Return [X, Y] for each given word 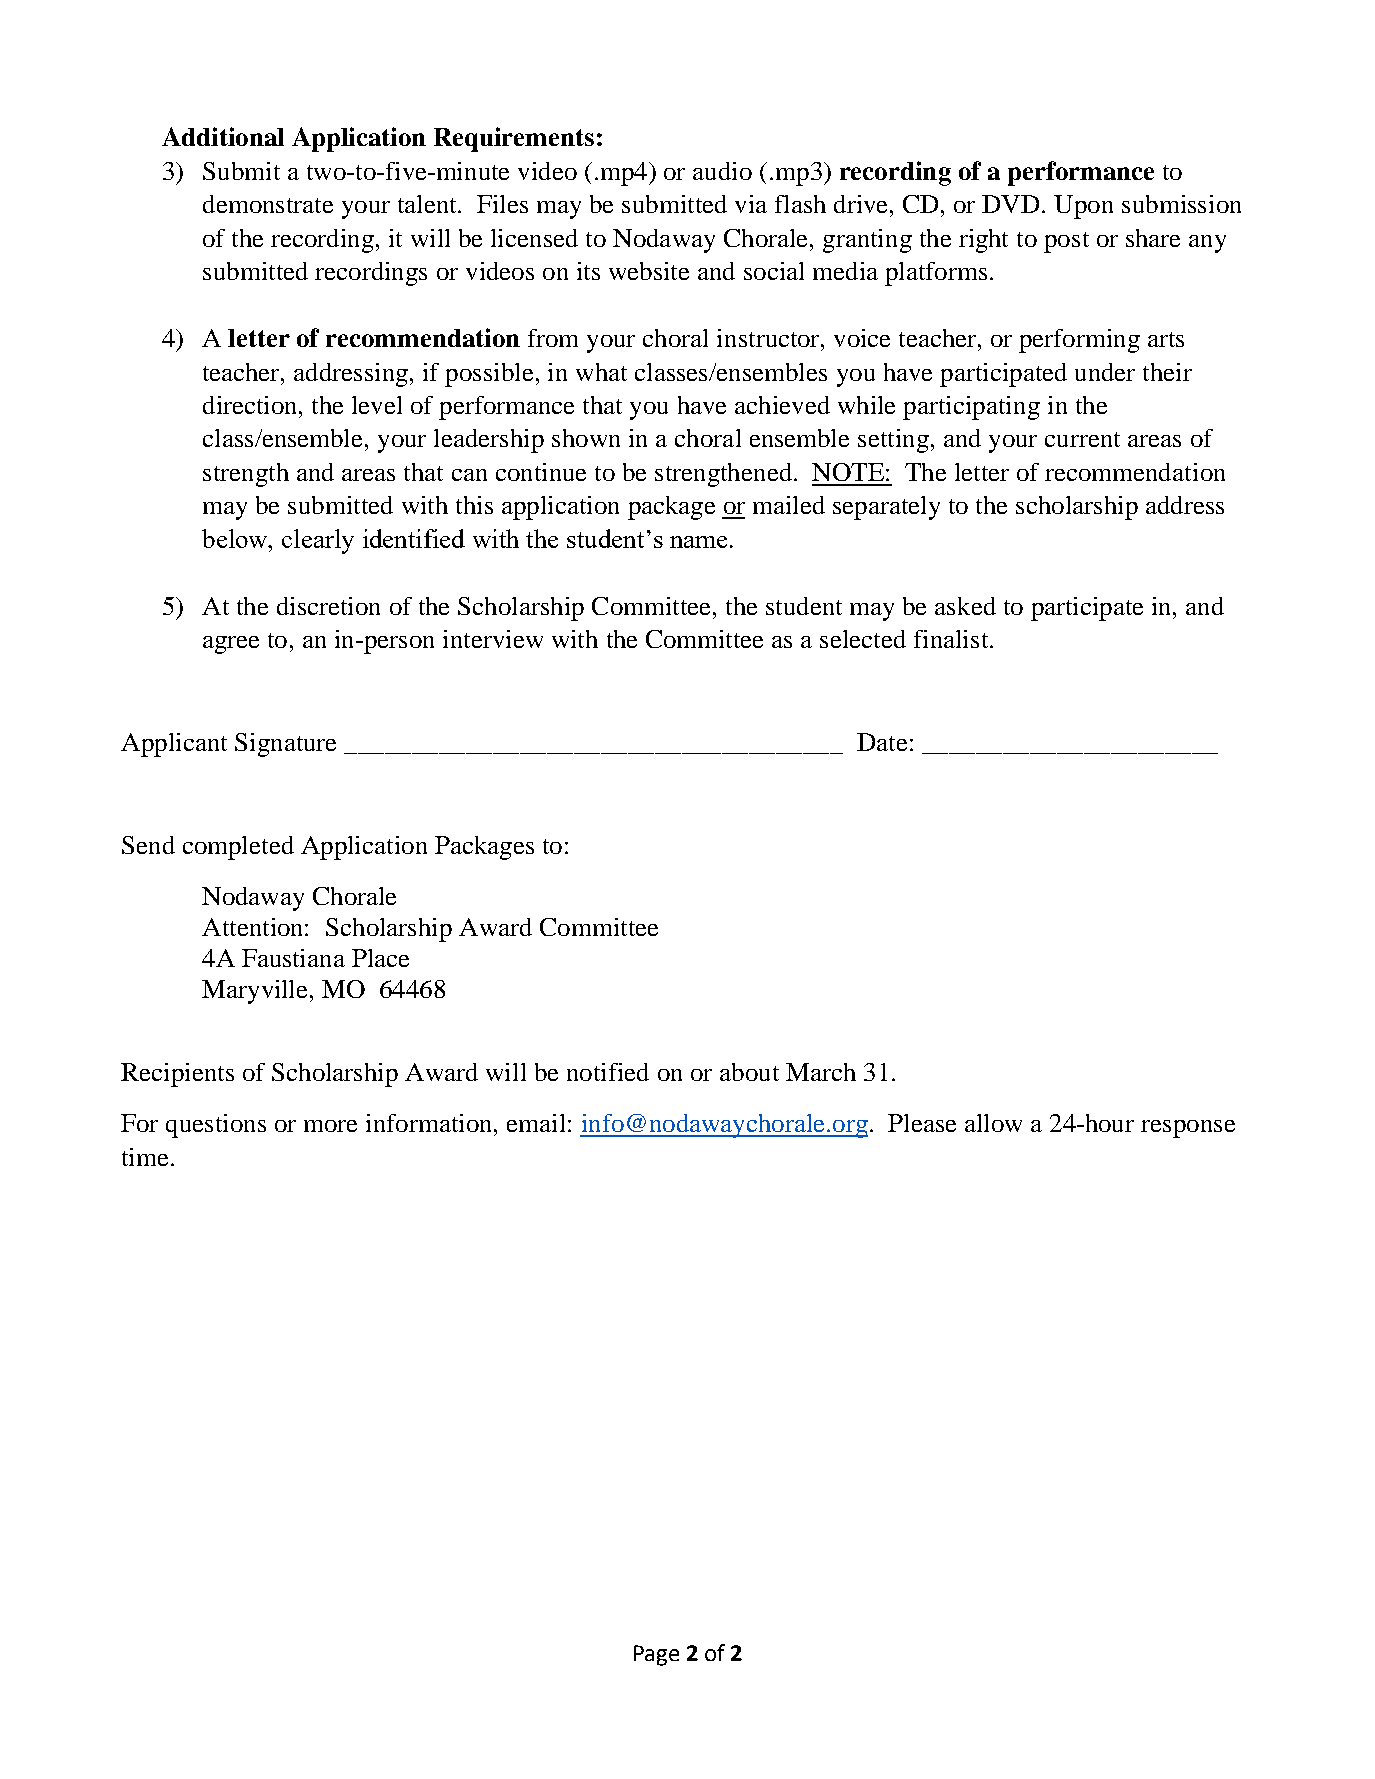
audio [722, 171]
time [145, 1157]
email [536, 1123]
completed [238, 848]
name [698, 542]
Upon [1083, 207]
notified [608, 1072]
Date [882, 742]
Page [656, 1655]
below [236, 538]
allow [993, 1123]
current [1082, 439]
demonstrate [268, 204]
